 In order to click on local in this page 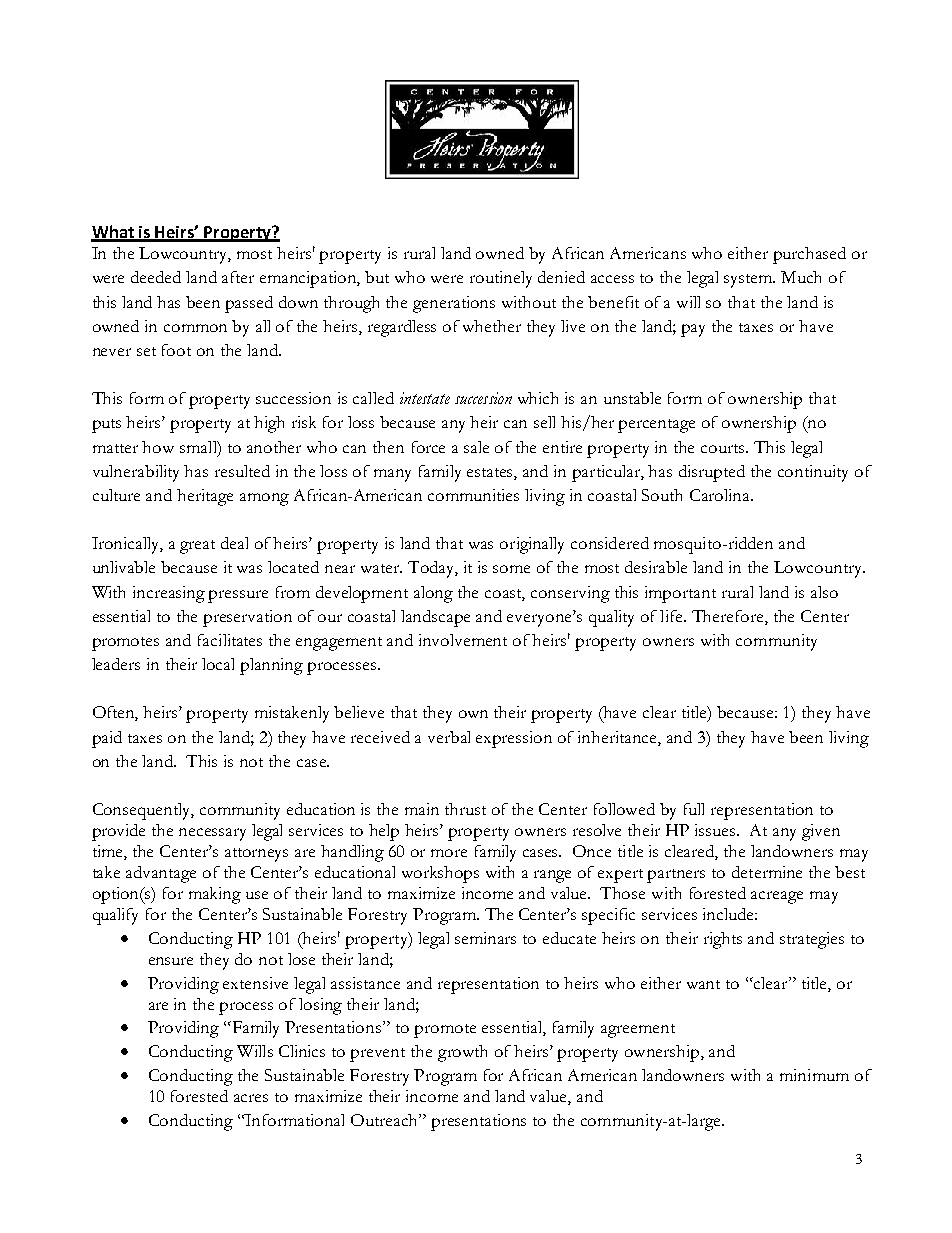, I will do `click(218, 664)`.
